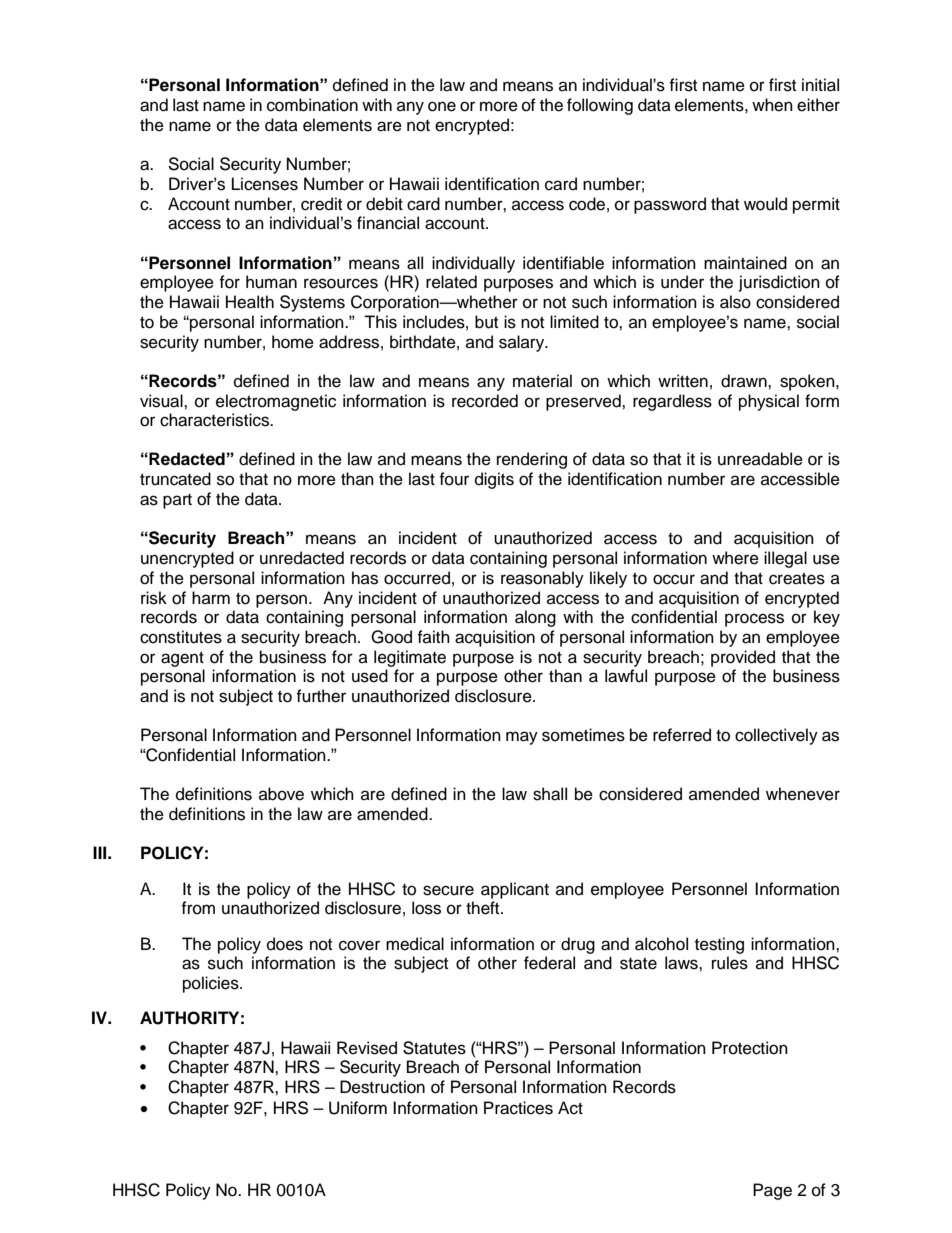  What do you see at coordinates (181, 637) in the document?
I see `constitutes` at bounding box center [181, 637].
